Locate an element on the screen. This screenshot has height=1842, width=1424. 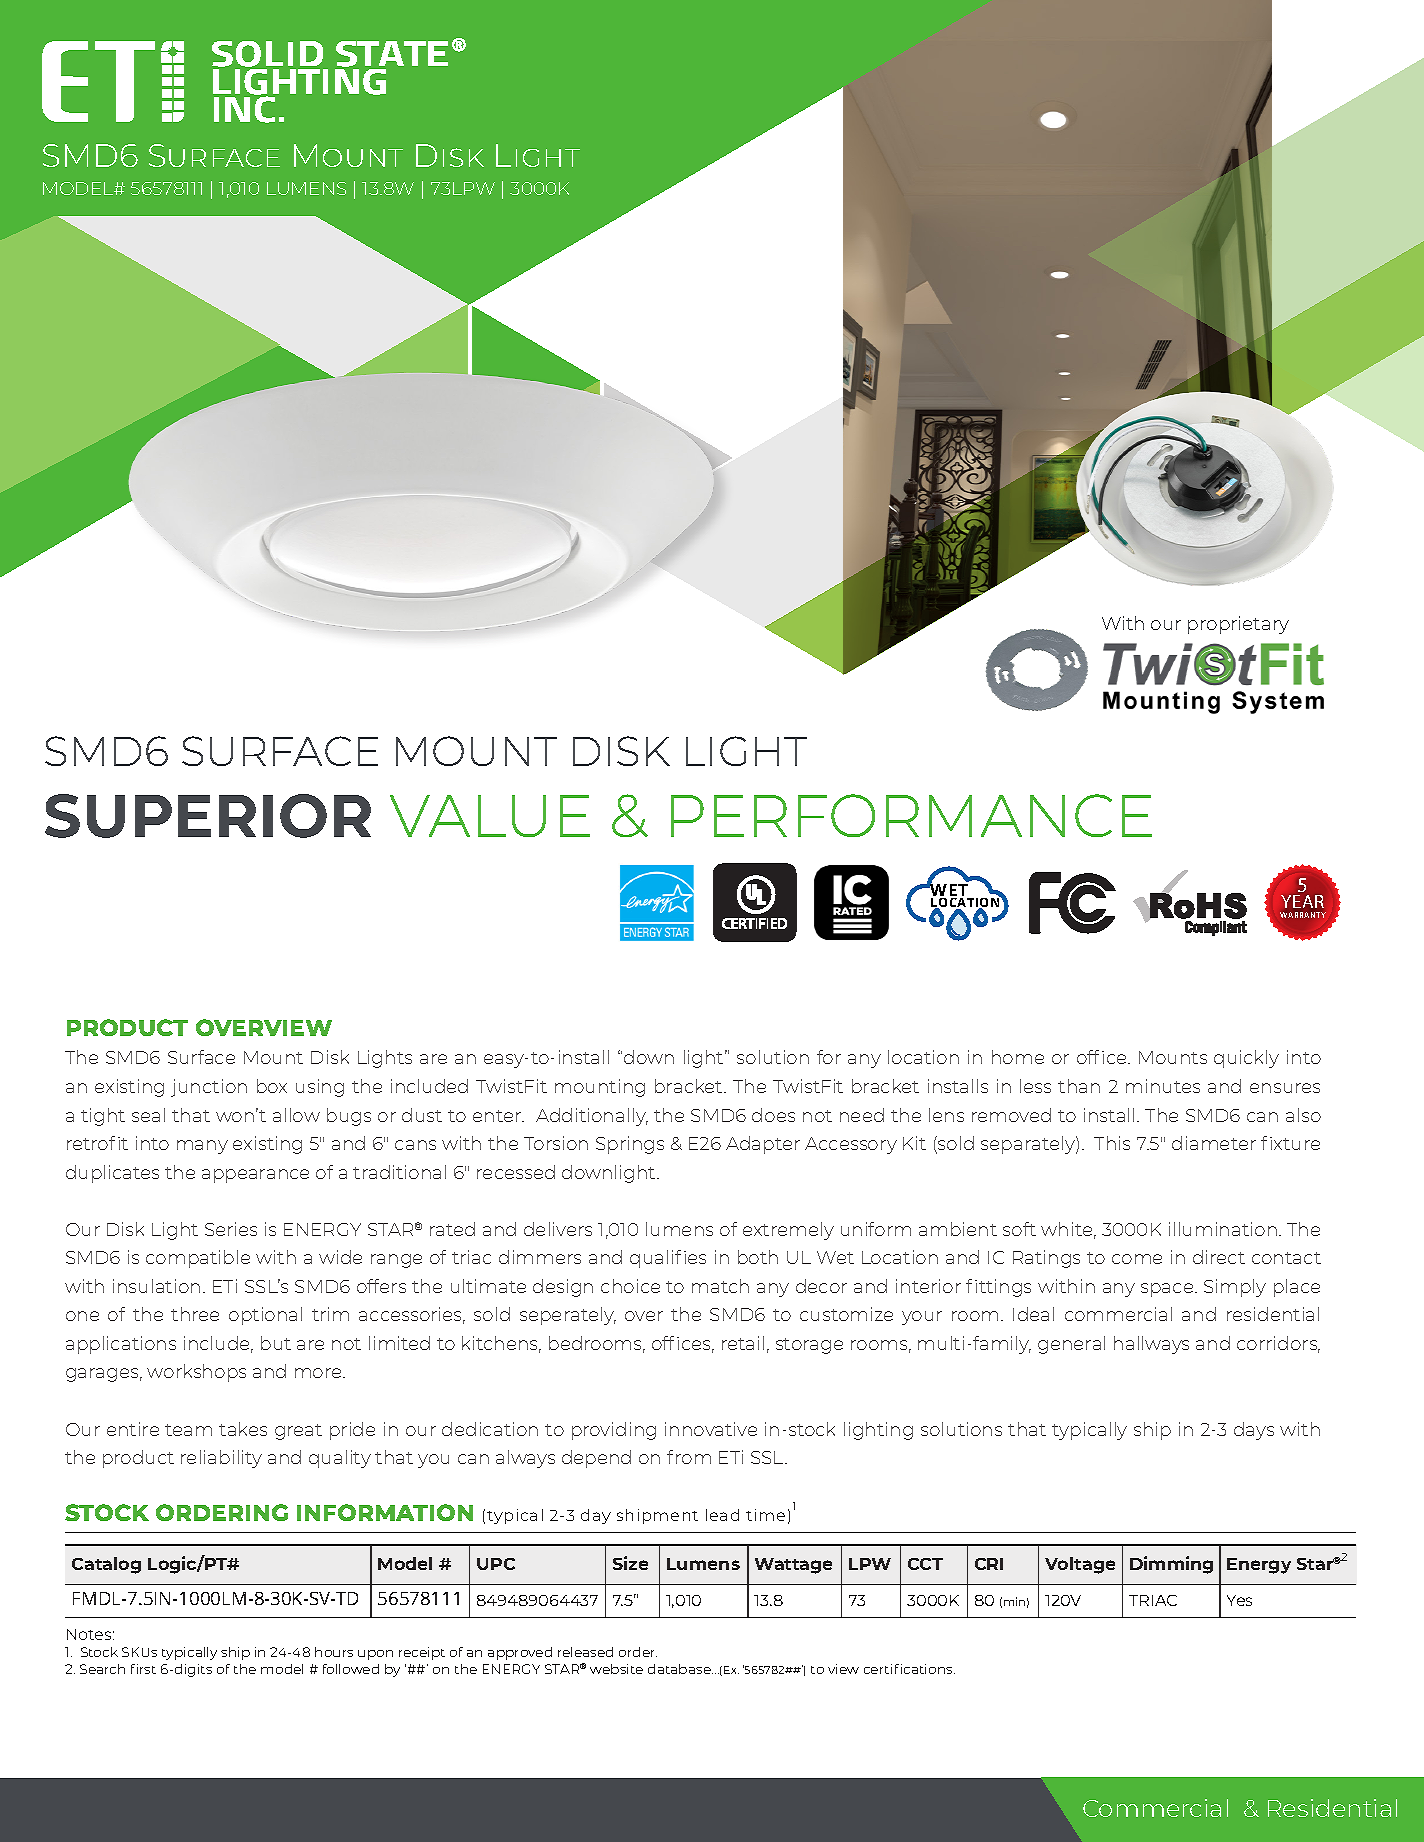
match is located at coordinates (720, 1286).
